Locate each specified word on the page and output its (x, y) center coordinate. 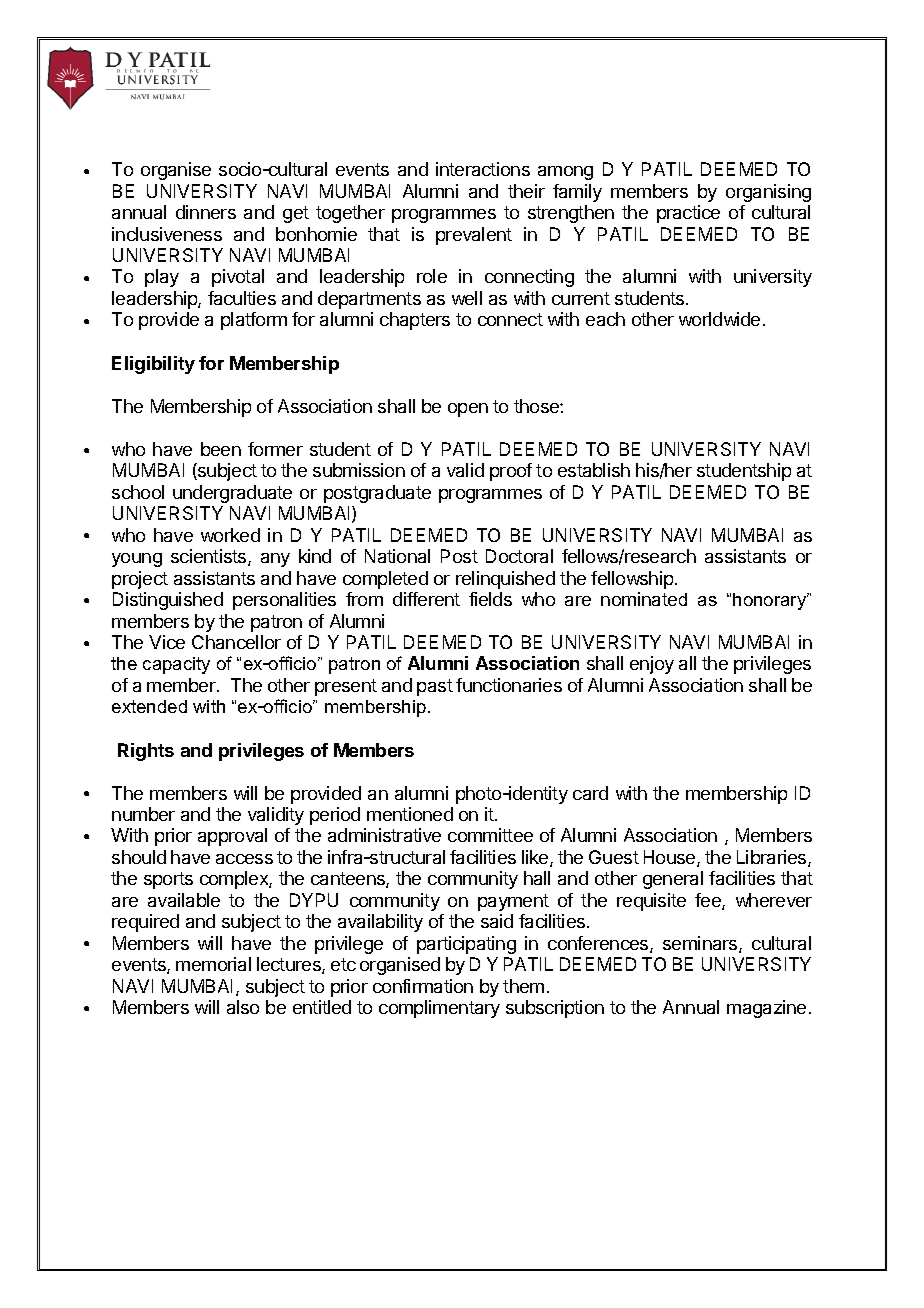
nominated (644, 599)
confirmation (423, 986)
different (426, 599)
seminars (701, 944)
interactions (483, 169)
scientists (210, 557)
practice (688, 214)
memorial (213, 964)
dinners (206, 212)
